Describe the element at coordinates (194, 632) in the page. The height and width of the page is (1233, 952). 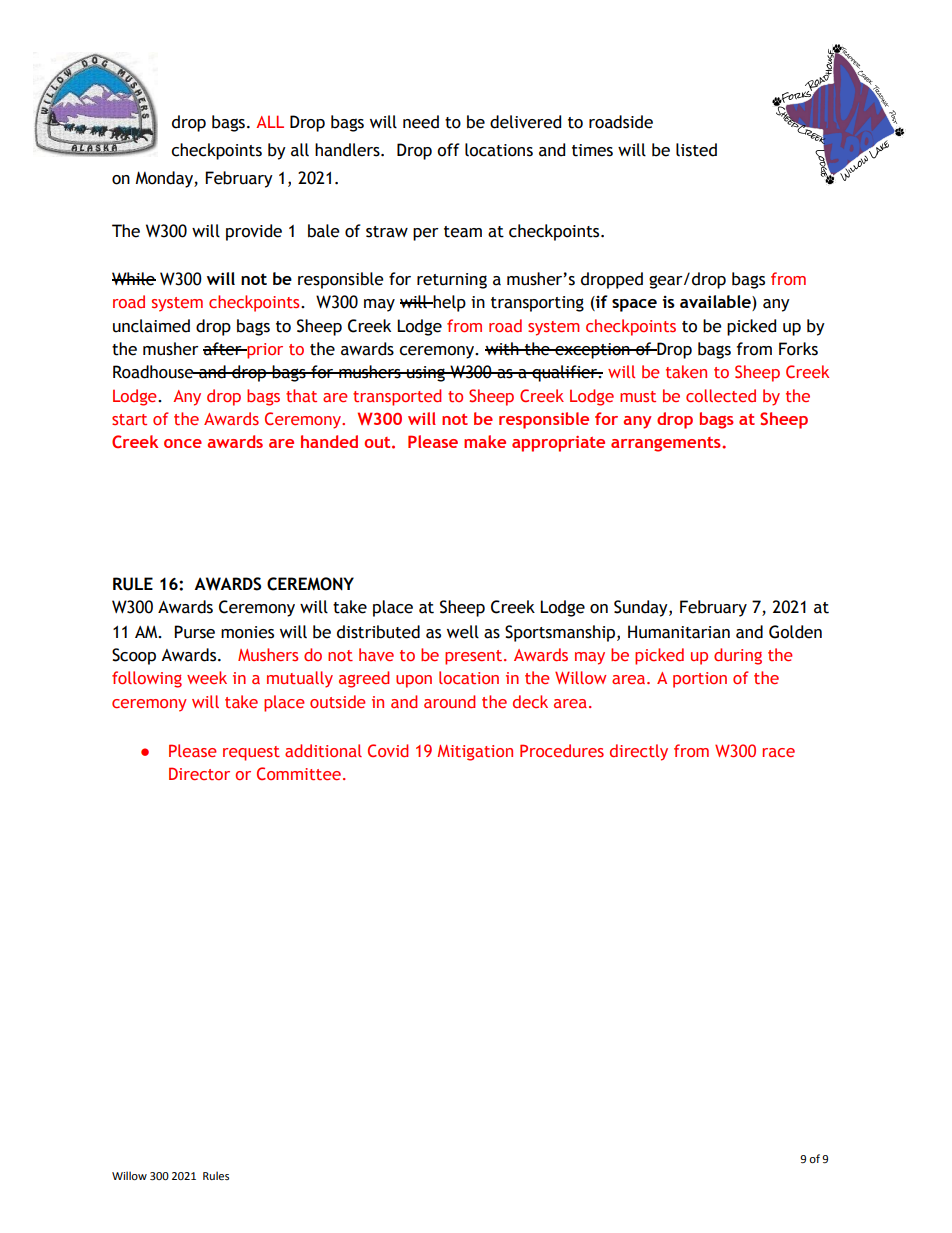
I see `Purse` at that location.
